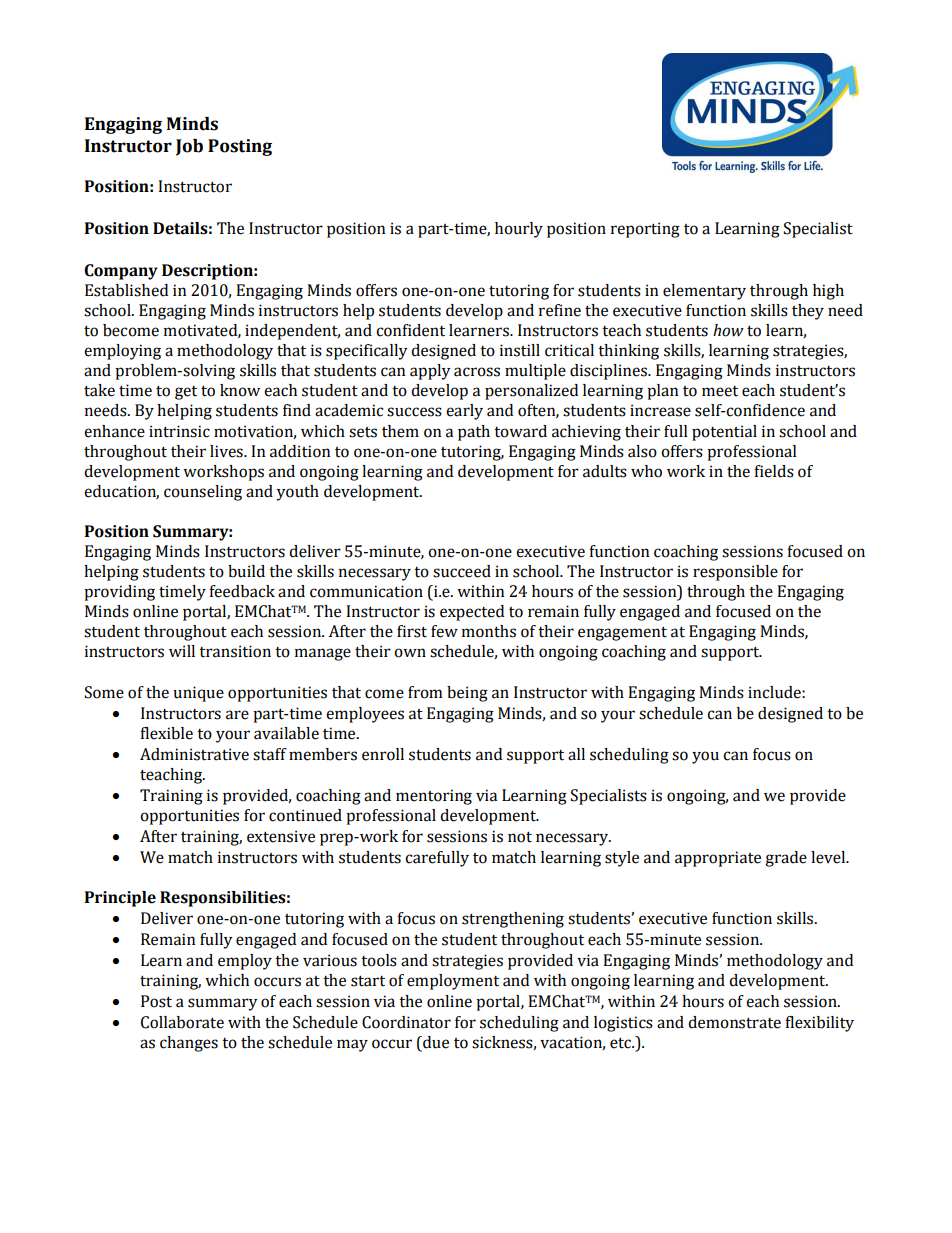 This page has height=1233, width=952. What do you see at coordinates (519, 230) in the page?
I see `hourly` at bounding box center [519, 230].
